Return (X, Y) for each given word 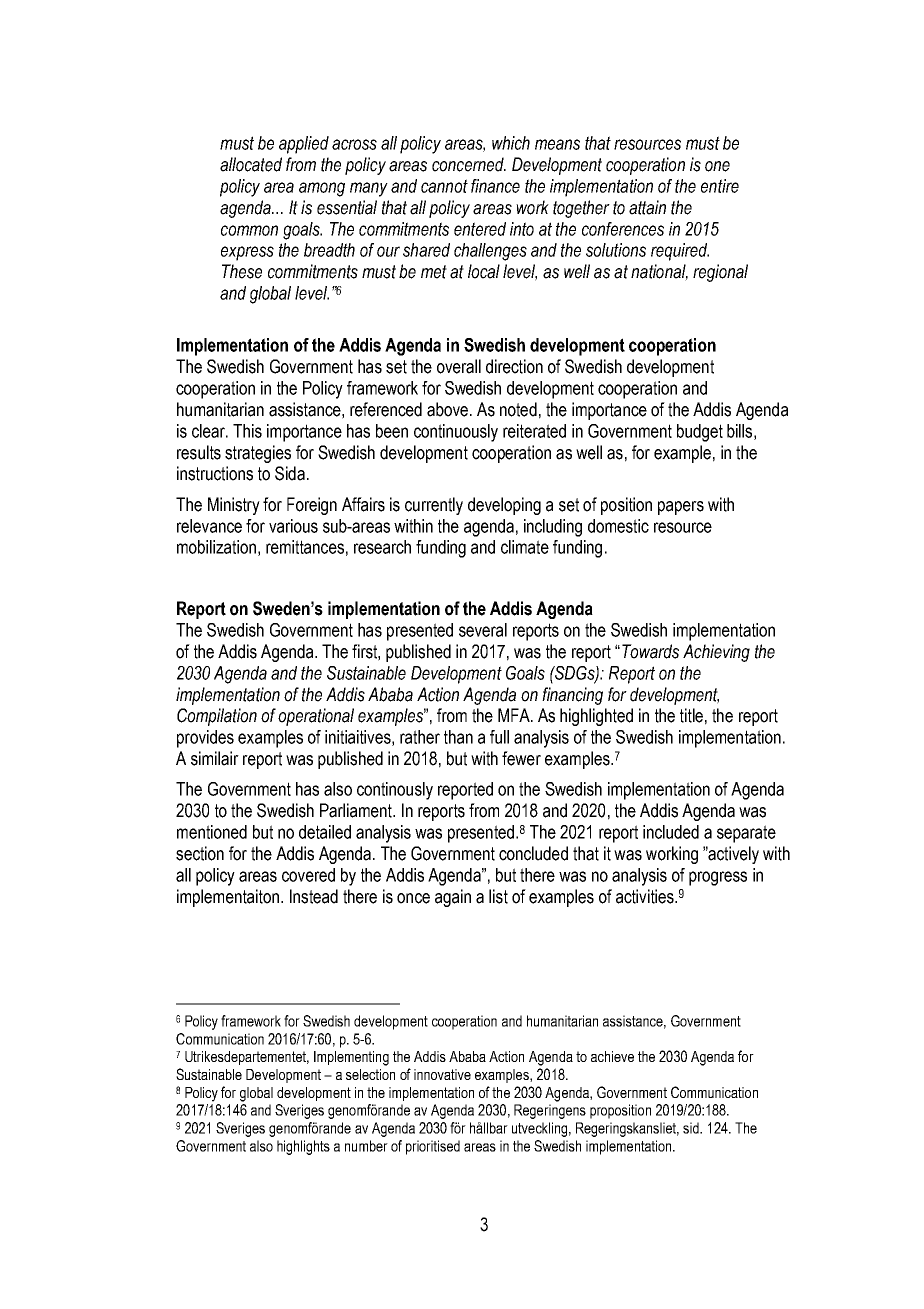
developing (504, 506)
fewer (521, 758)
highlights (303, 1147)
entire (720, 186)
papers (681, 508)
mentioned (212, 832)
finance (495, 186)
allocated (251, 164)
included (671, 832)
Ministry (234, 506)
